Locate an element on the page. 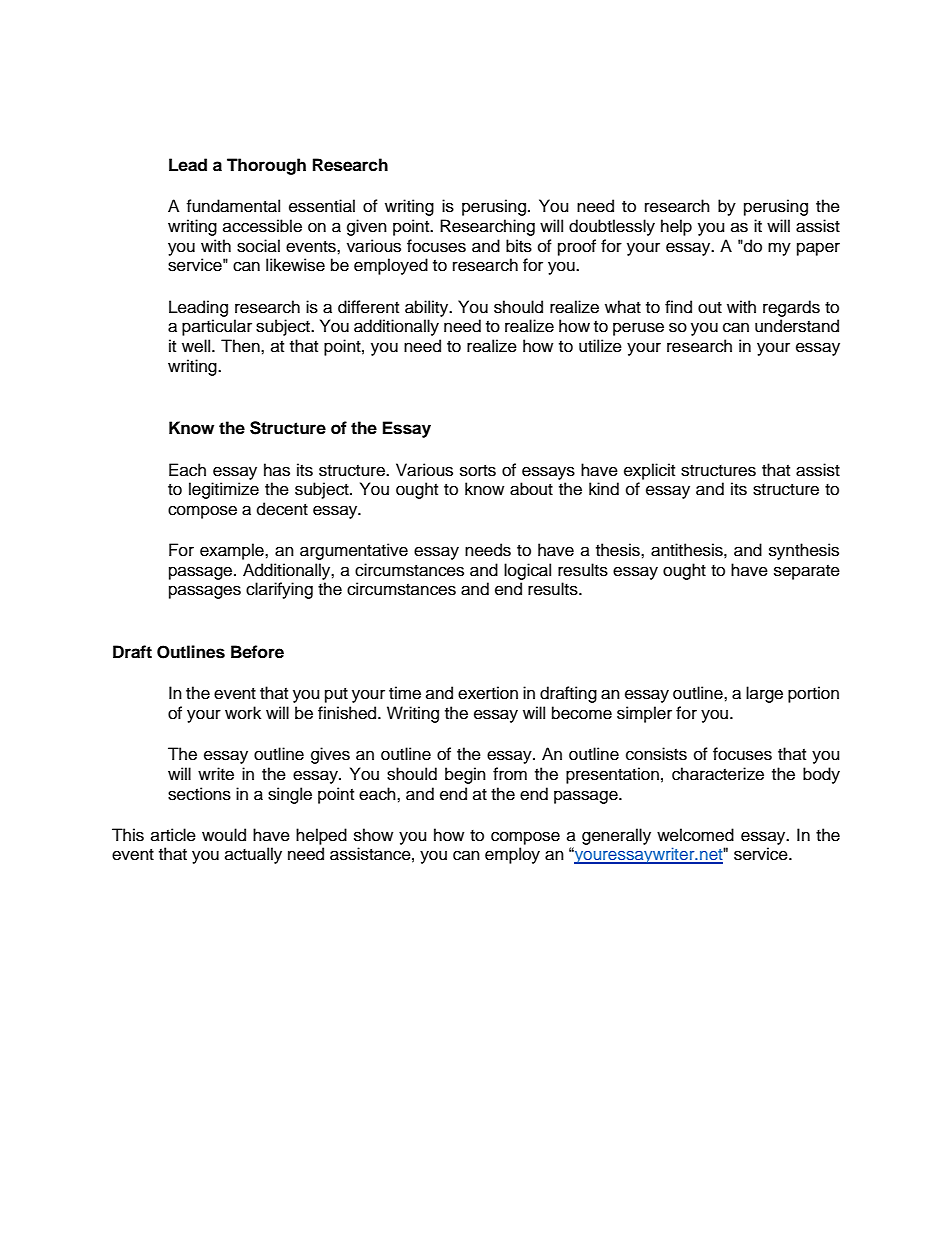 Image resolution: width=952 pixels, height=1233 pixels. well is located at coordinates (197, 346).
